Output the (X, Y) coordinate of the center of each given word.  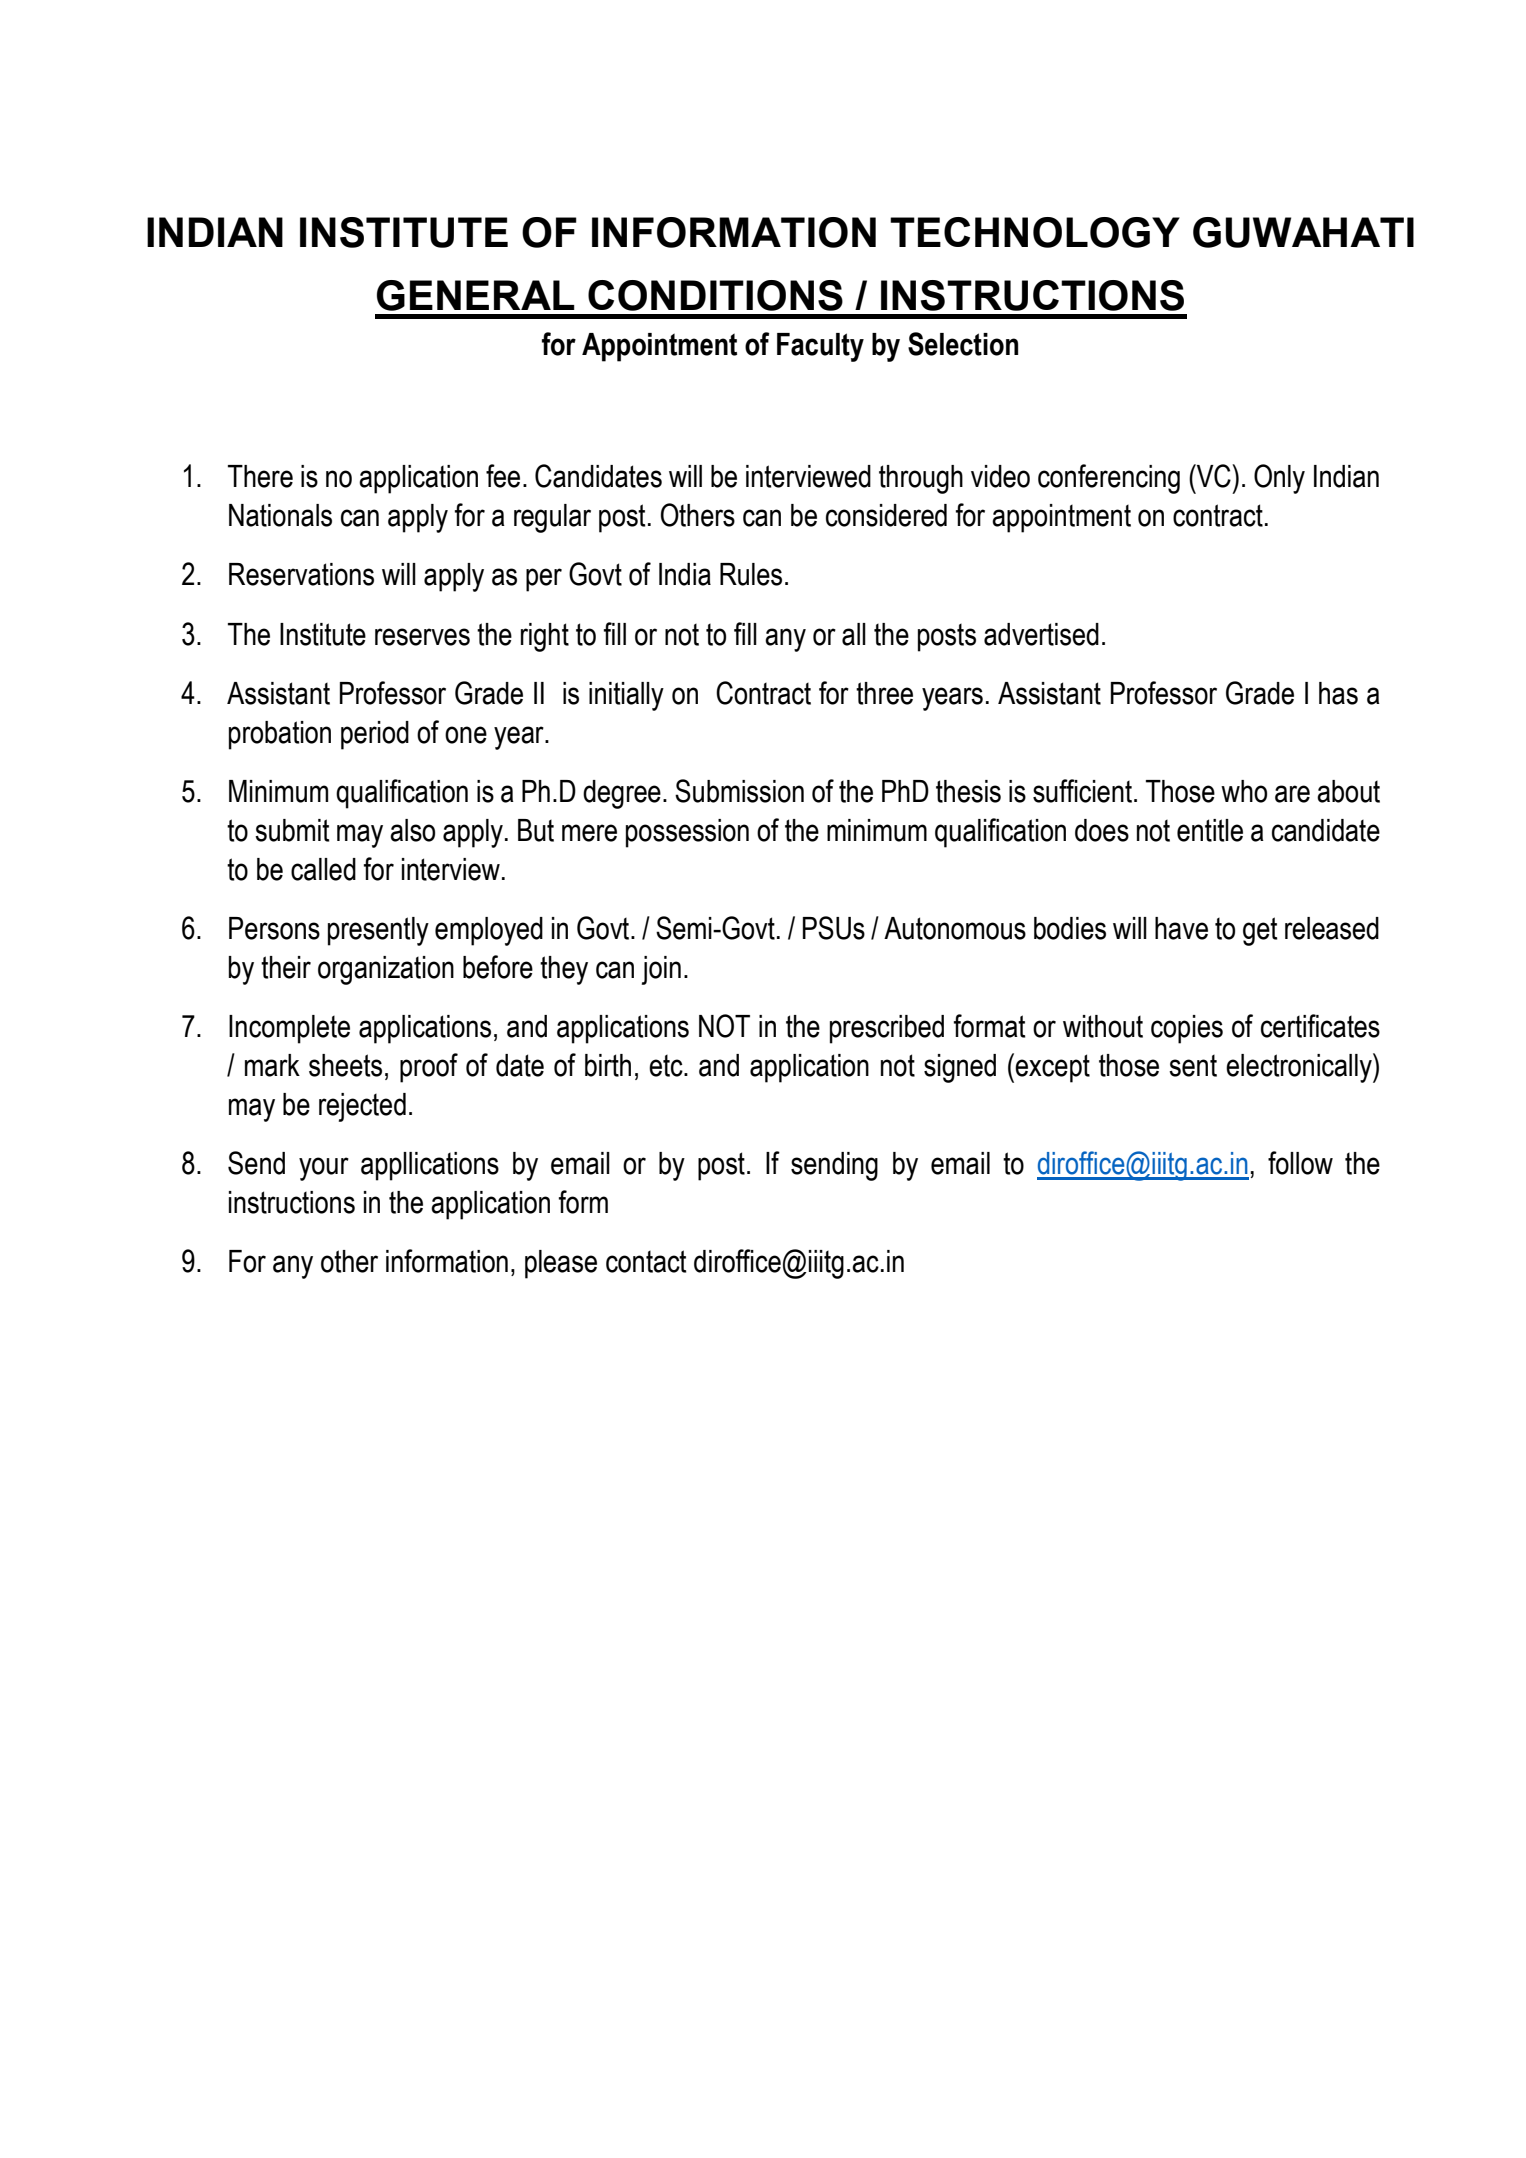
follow (1300, 1163)
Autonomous (955, 928)
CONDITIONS (715, 295)
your (324, 1169)
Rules (751, 574)
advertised (1041, 634)
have (1181, 928)
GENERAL (476, 295)
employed (489, 931)
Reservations (301, 574)
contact (646, 1261)
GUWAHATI (1303, 232)
